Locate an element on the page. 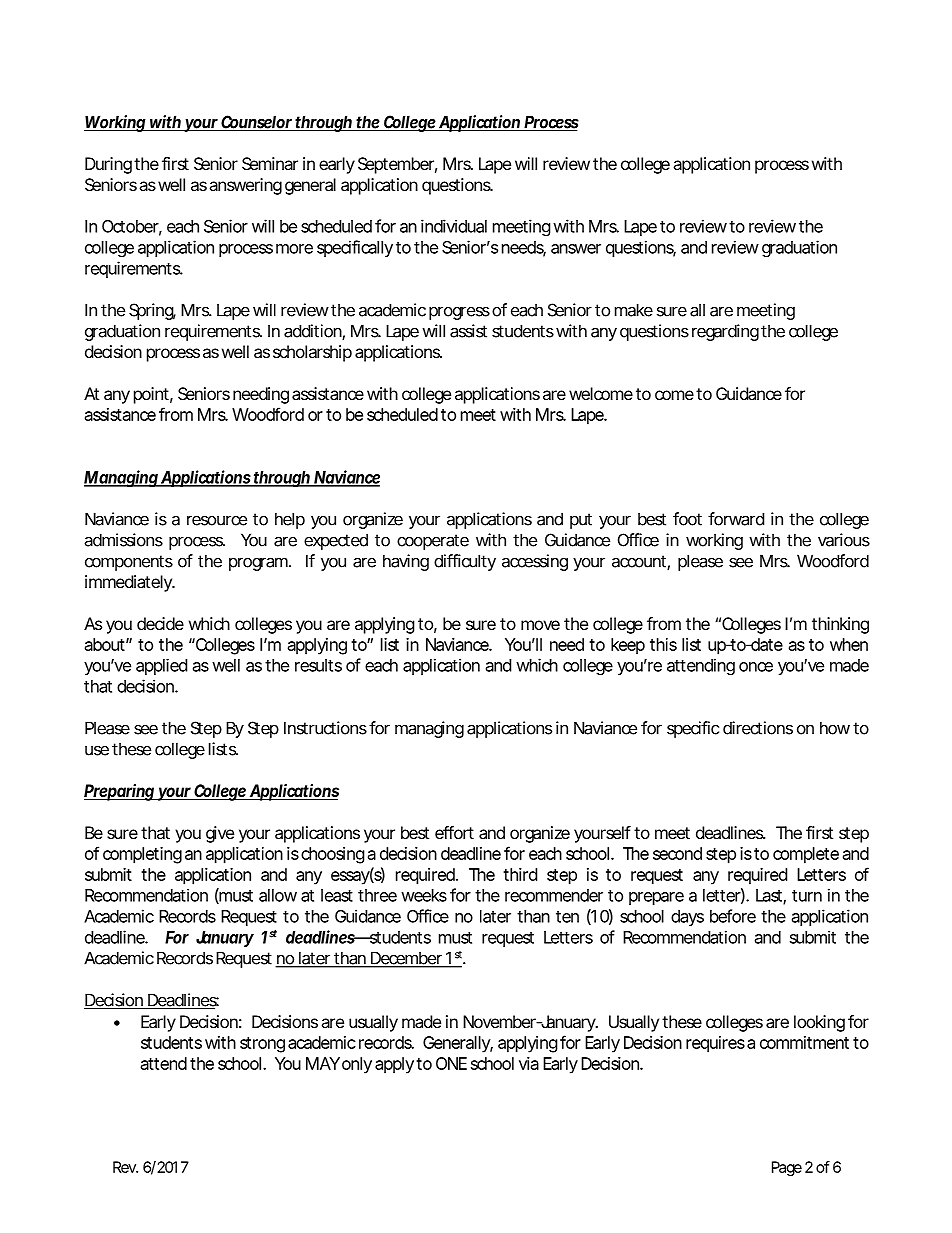  December is located at coordinates (407, 959).
